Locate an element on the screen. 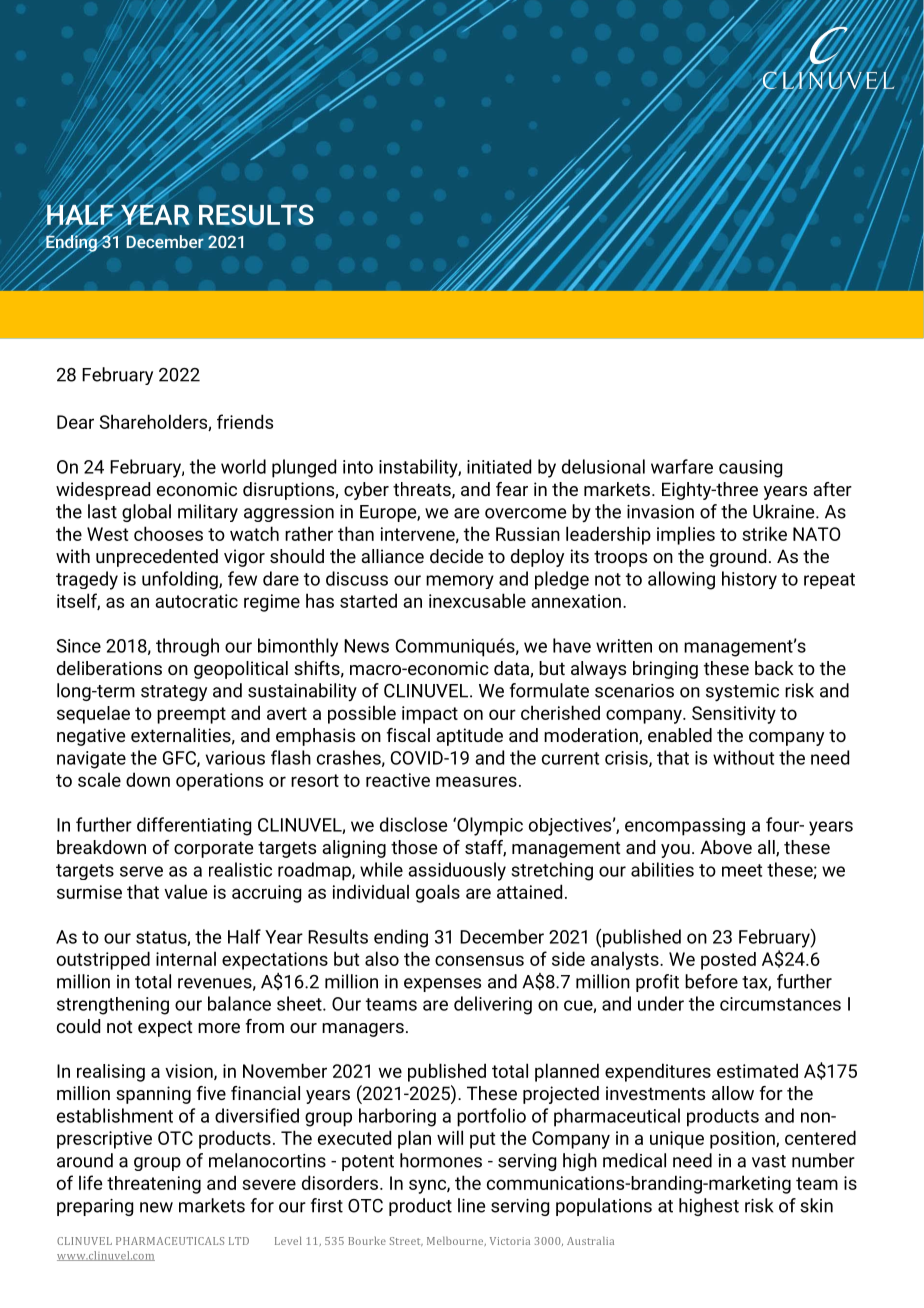 The width and height of the screenshot is (924, 1308). enabled is located at coordinates (680, 735).
